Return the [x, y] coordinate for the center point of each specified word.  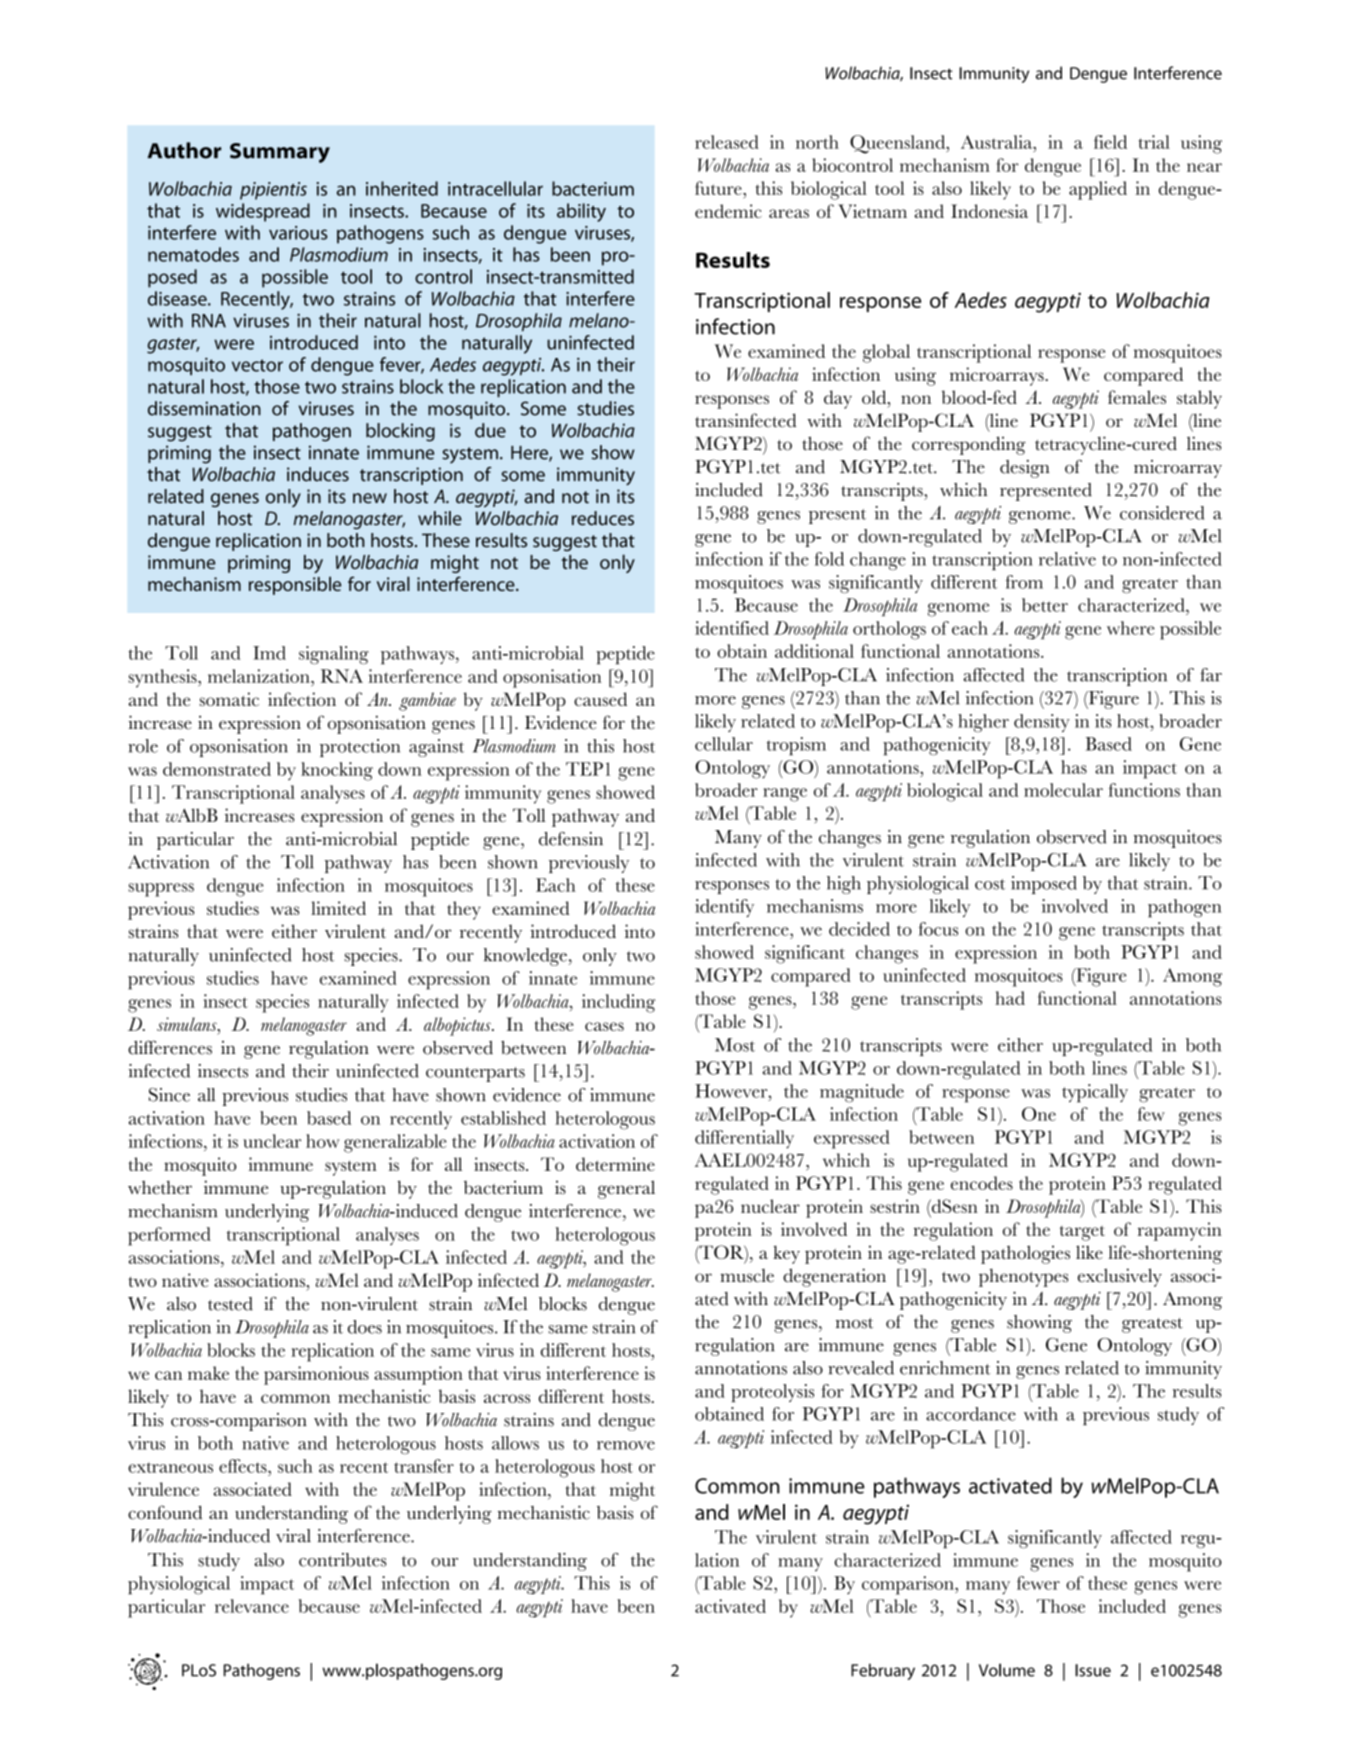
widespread [263, 212]
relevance [252, 1606]
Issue [1093, 1670]
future [719, 188]
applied [1098, 190]
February [883, 1671]
